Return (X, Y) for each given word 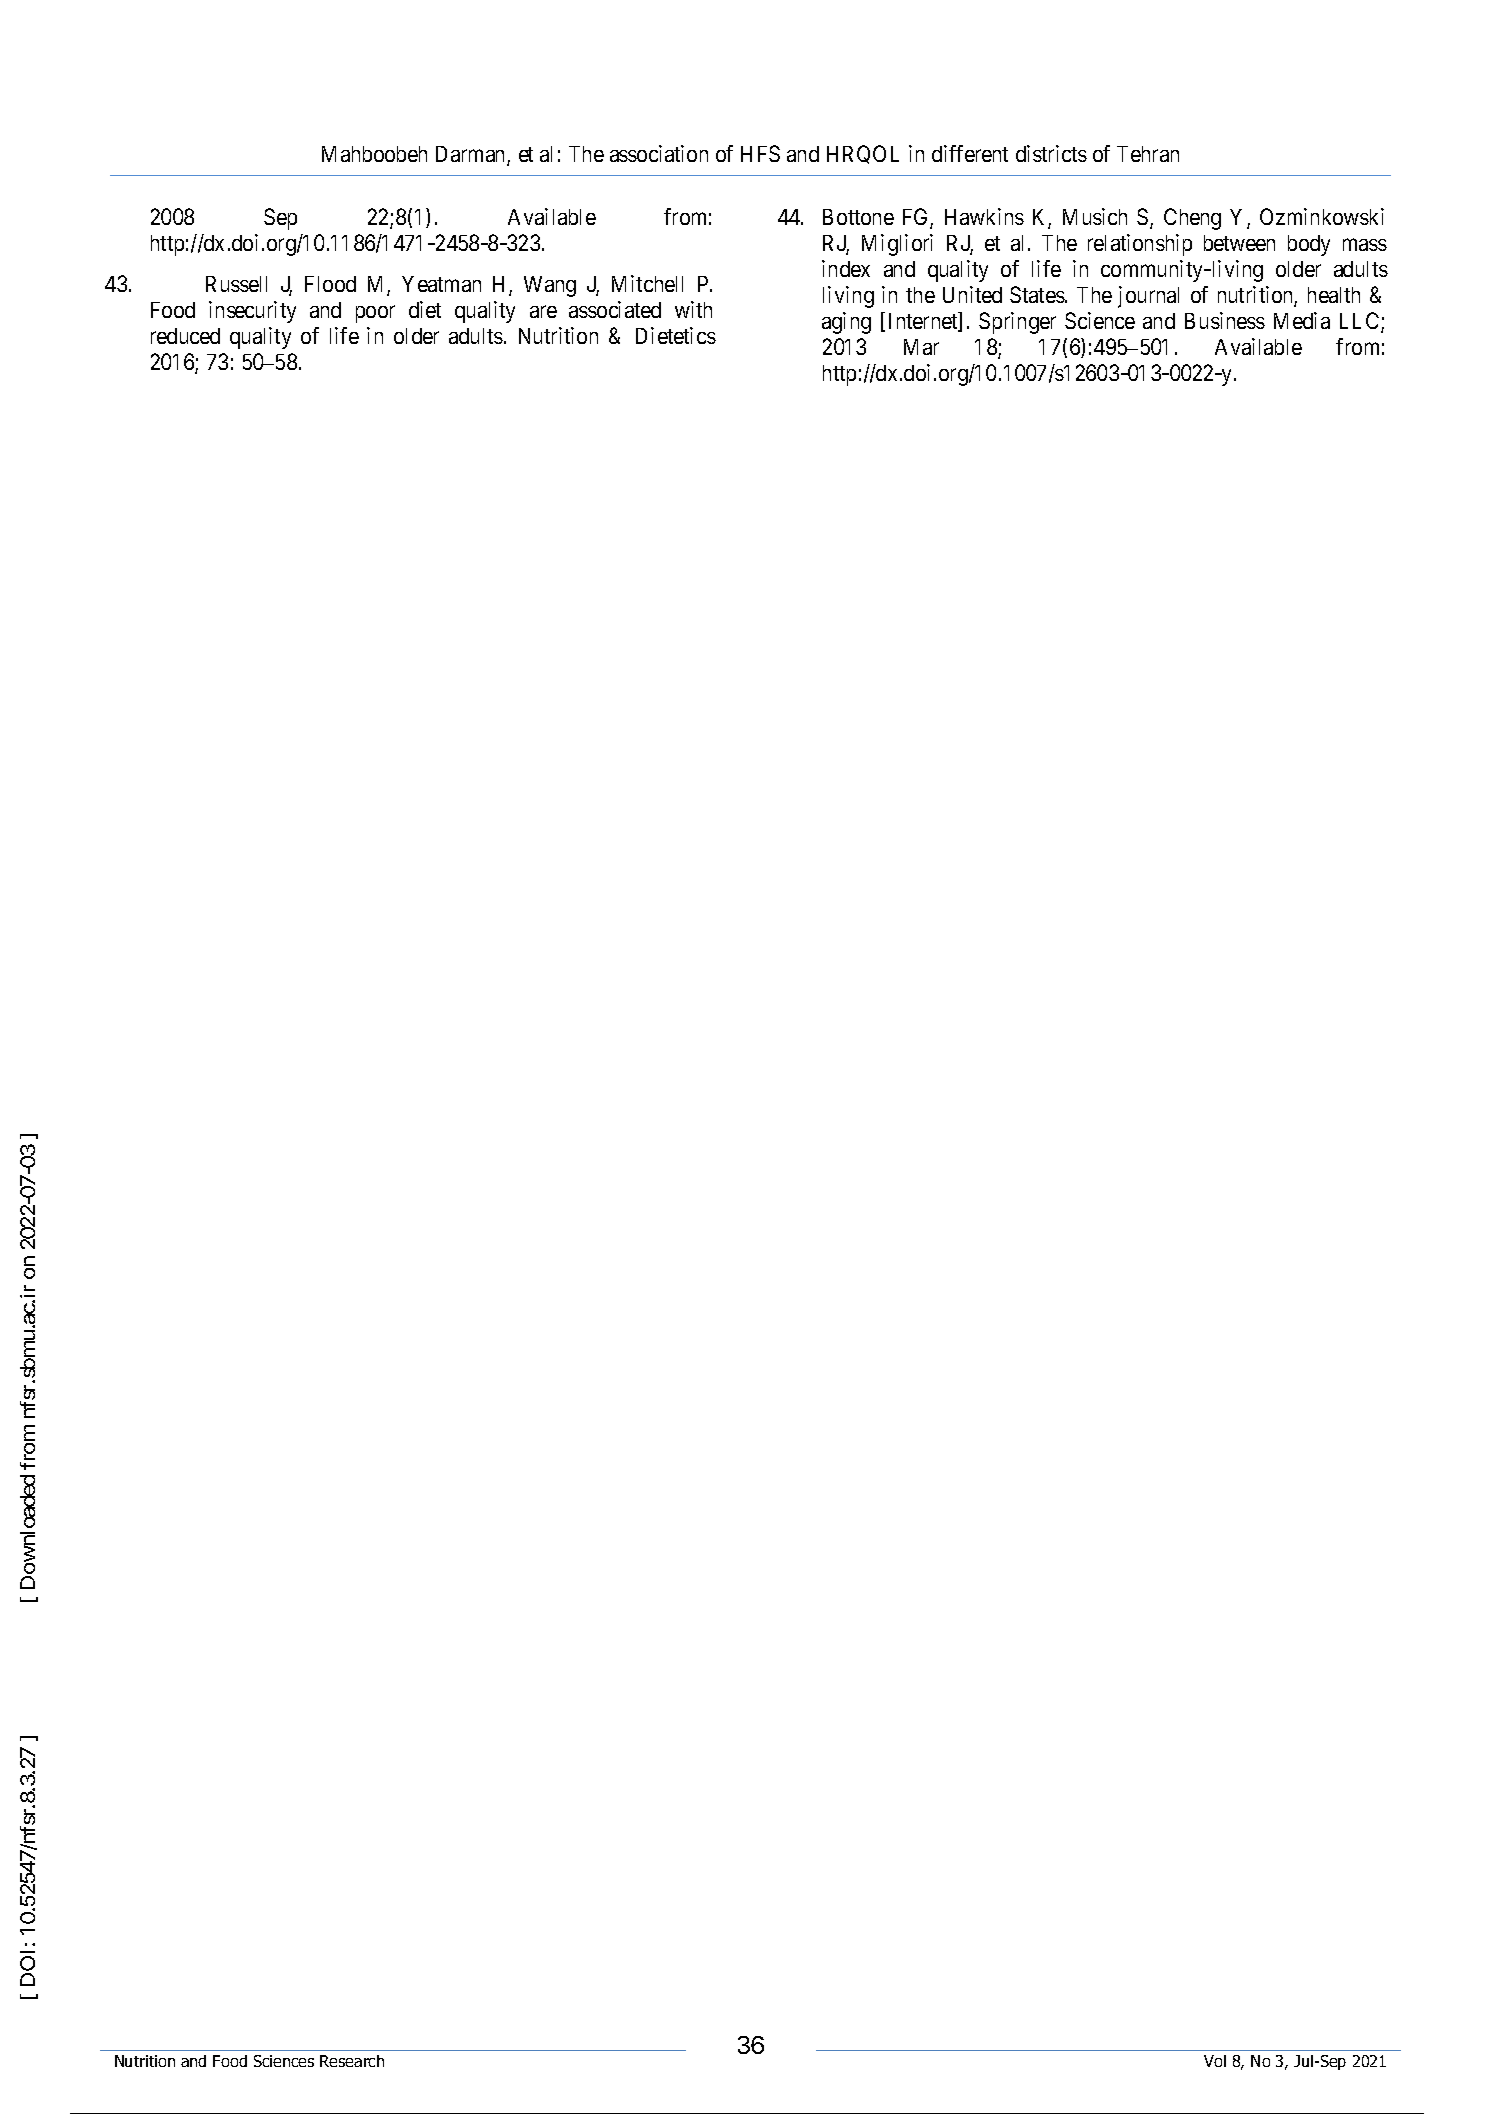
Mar (921, 347)
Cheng (1192, 219)
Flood (330, 284)
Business (1225, 320)
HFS (760, 153)
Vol (1215, 2061)
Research (352, 2061)
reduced (185, 336)
